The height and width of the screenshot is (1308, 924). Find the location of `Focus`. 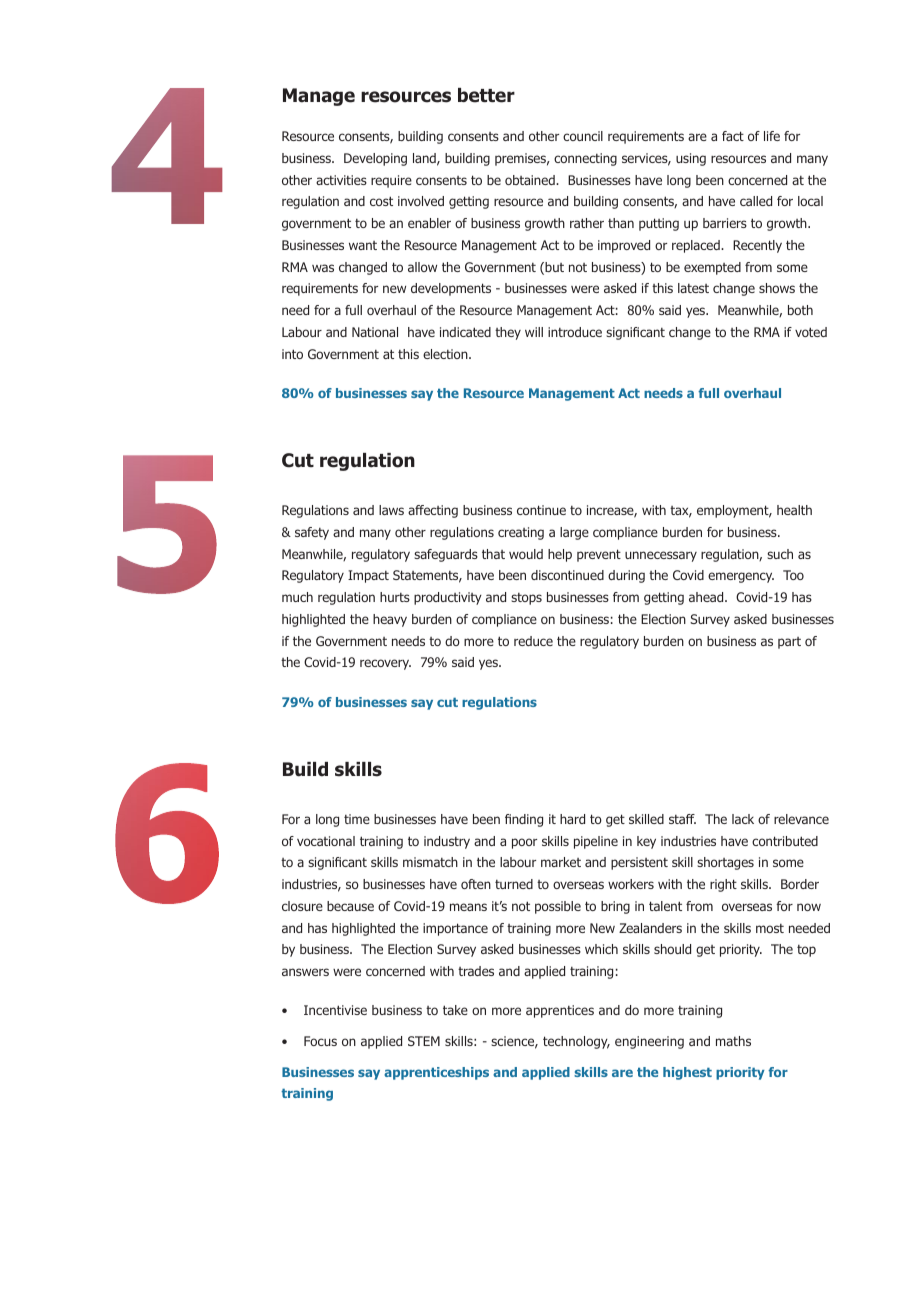

Focus is located at coordinates (320, 1041).
